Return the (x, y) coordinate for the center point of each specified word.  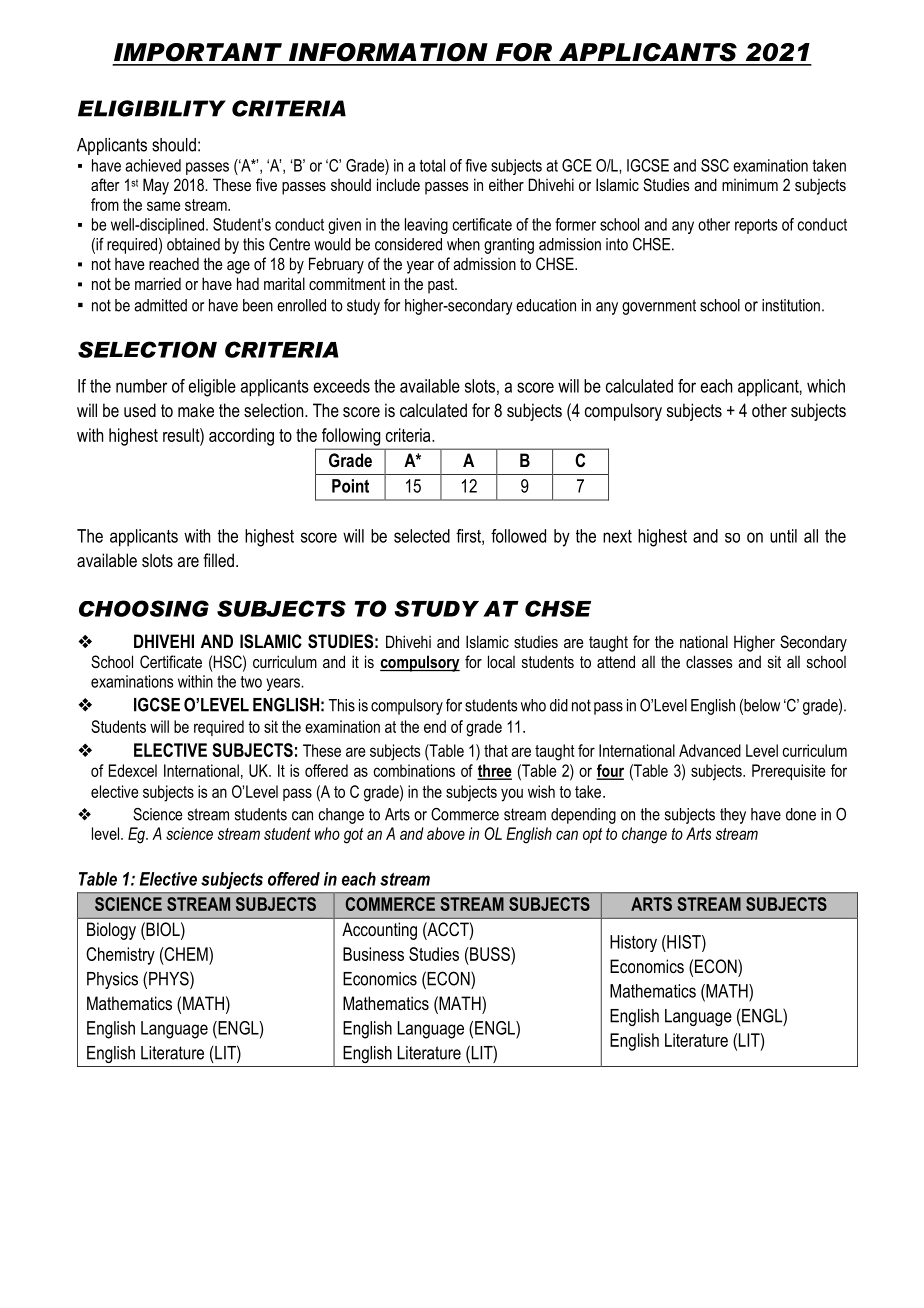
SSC (715, 165)
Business (373, 954)
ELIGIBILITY (152, 108)
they (733, 816)
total (432, 165)
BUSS (490, 954)
